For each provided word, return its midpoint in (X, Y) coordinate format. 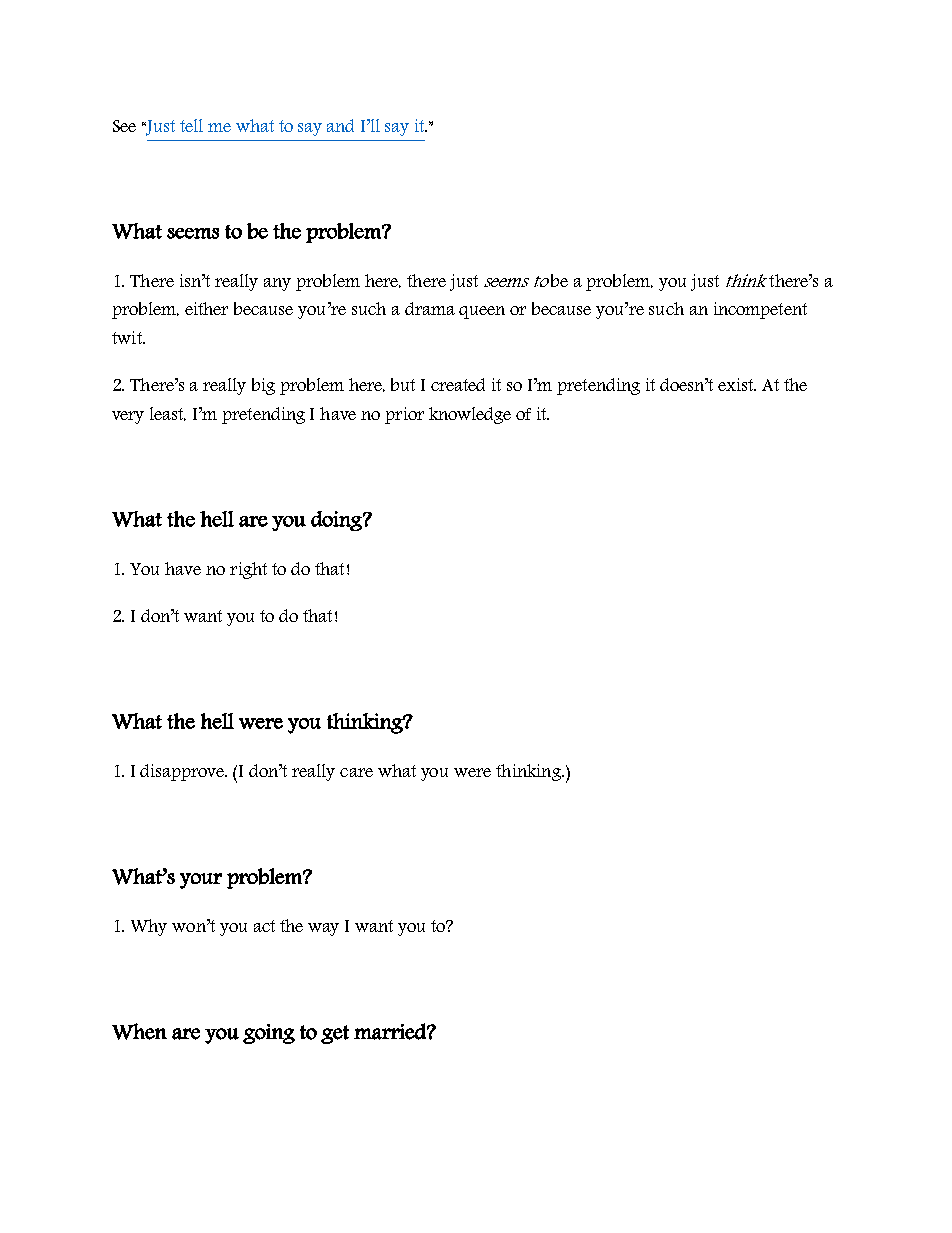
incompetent (760, 310)
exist (737, 384)
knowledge (470, 415)
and (340, 125)
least (168, 414)
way (323, 929)
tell (191, 125)
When (139, 1031)
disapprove (183, 772)
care (356, 772)
